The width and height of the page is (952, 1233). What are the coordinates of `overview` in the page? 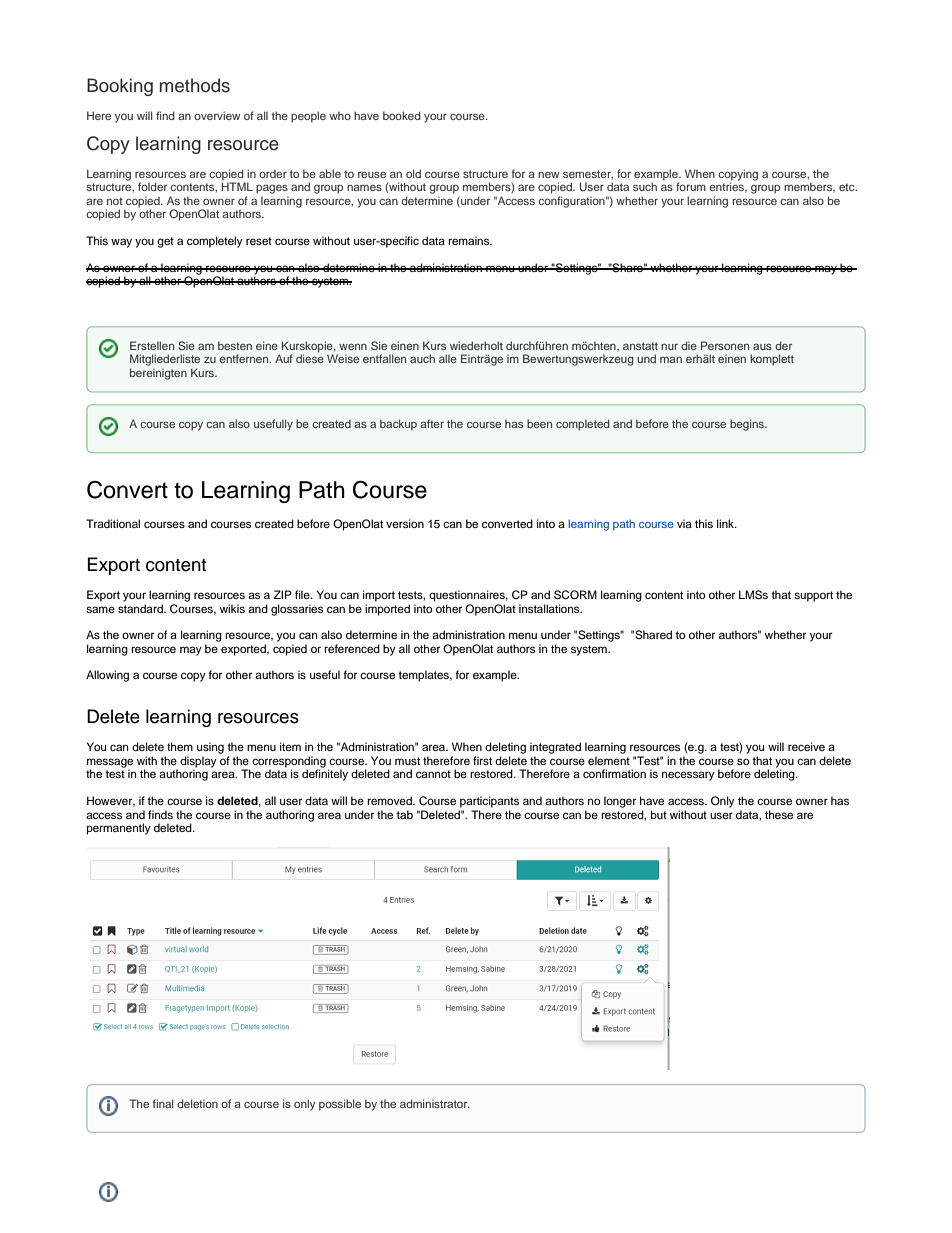 It's located at (217, 115).
